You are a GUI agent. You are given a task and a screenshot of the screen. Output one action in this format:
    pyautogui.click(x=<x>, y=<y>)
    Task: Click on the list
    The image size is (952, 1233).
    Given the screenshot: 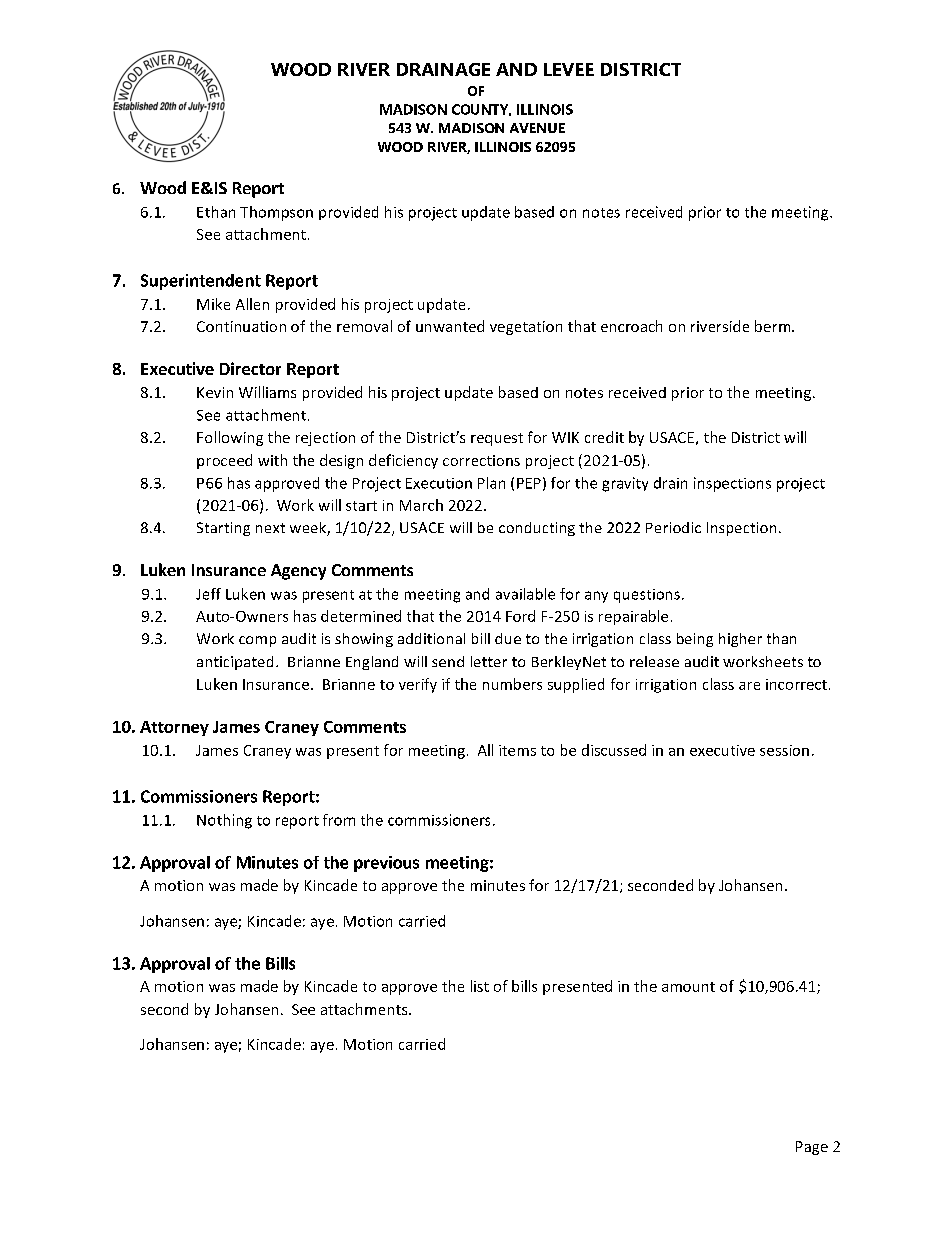 What is the action you would take?
    pyautogui.click(x=480, y=986)
